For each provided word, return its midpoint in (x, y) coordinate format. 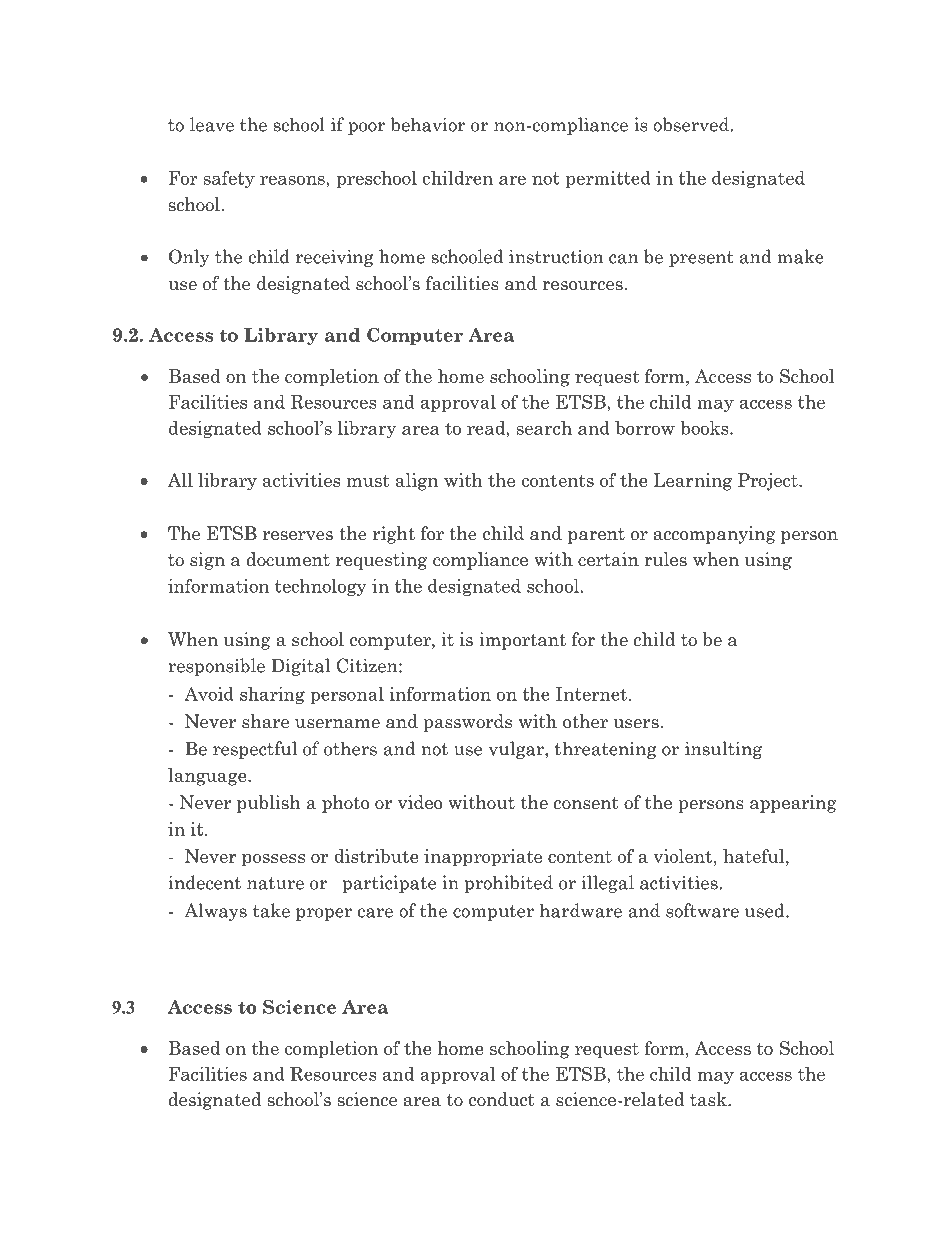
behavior (428, 124)
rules (665, 559)
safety (229, 179)
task (709, 1099)
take (271, 910)
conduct (502, 1099)
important (522, 641)
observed (692, 124)
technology (321, 587)
